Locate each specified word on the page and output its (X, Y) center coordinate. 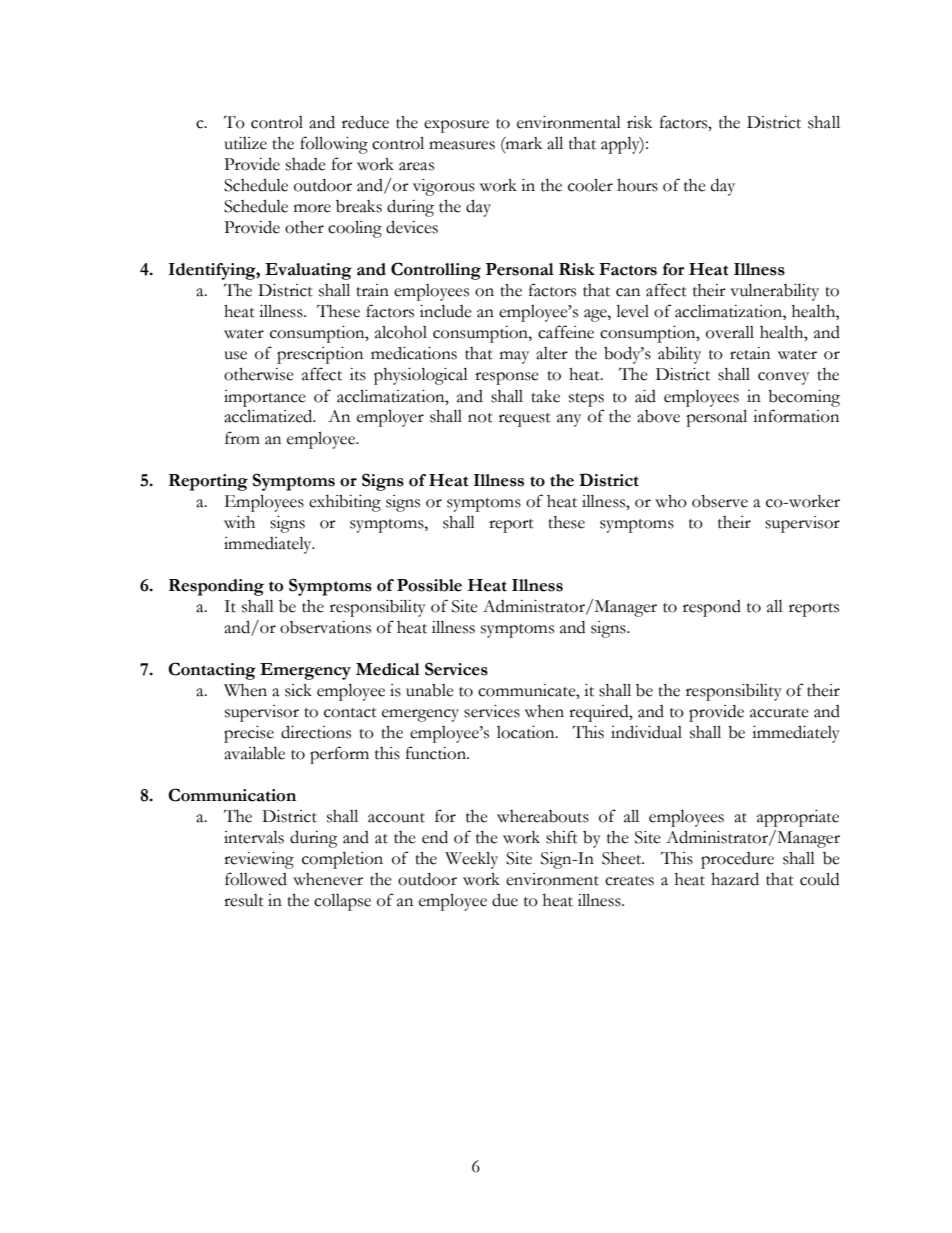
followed (256, 879)
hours (637, 185)
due (505, 900)
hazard (735, 879)
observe (720, 501)
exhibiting (345, 503)
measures (462, 145)
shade (306, 164)
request (525, 420)
